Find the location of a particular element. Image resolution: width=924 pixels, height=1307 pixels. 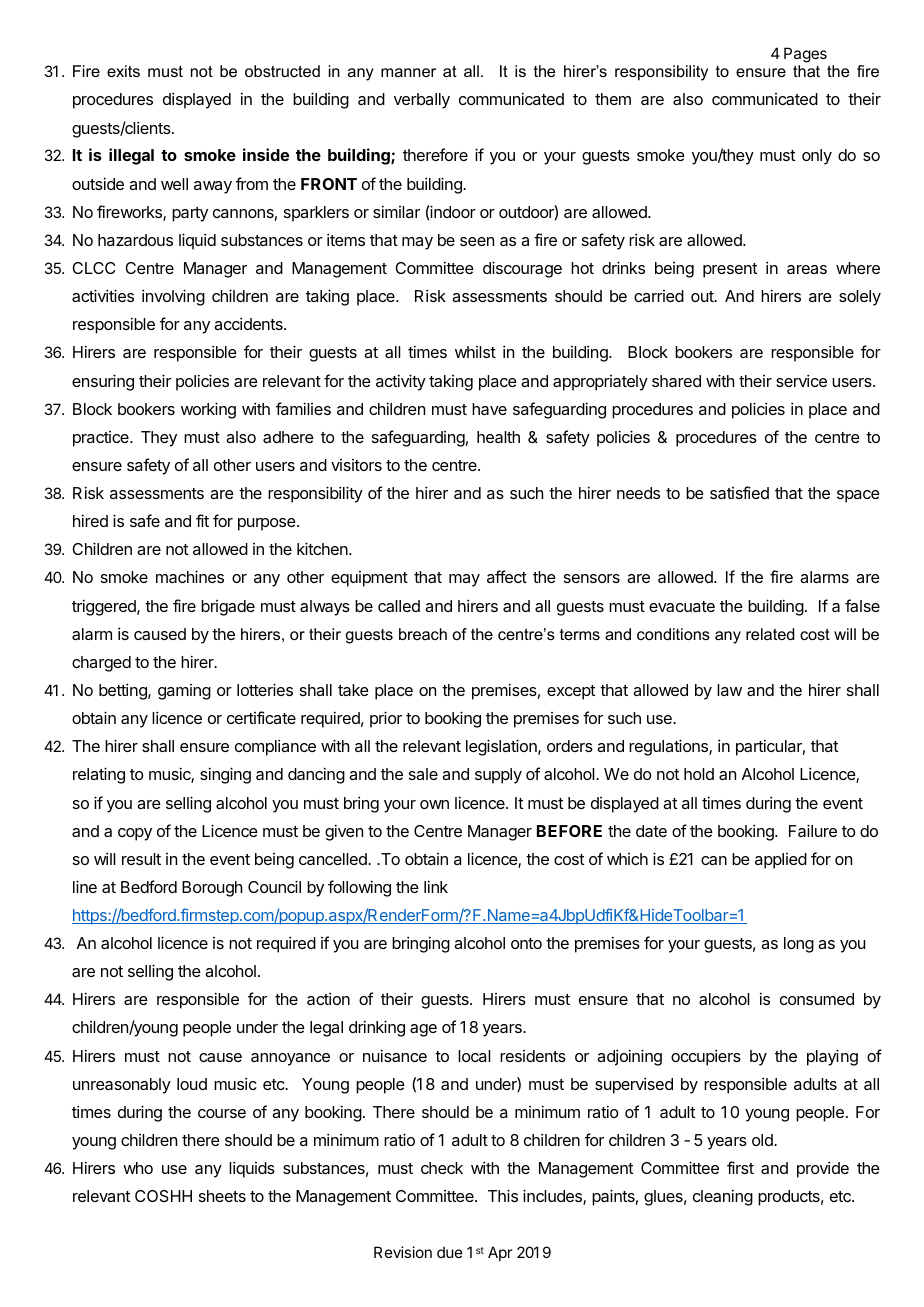

result is located at coordinates (141, 859).
